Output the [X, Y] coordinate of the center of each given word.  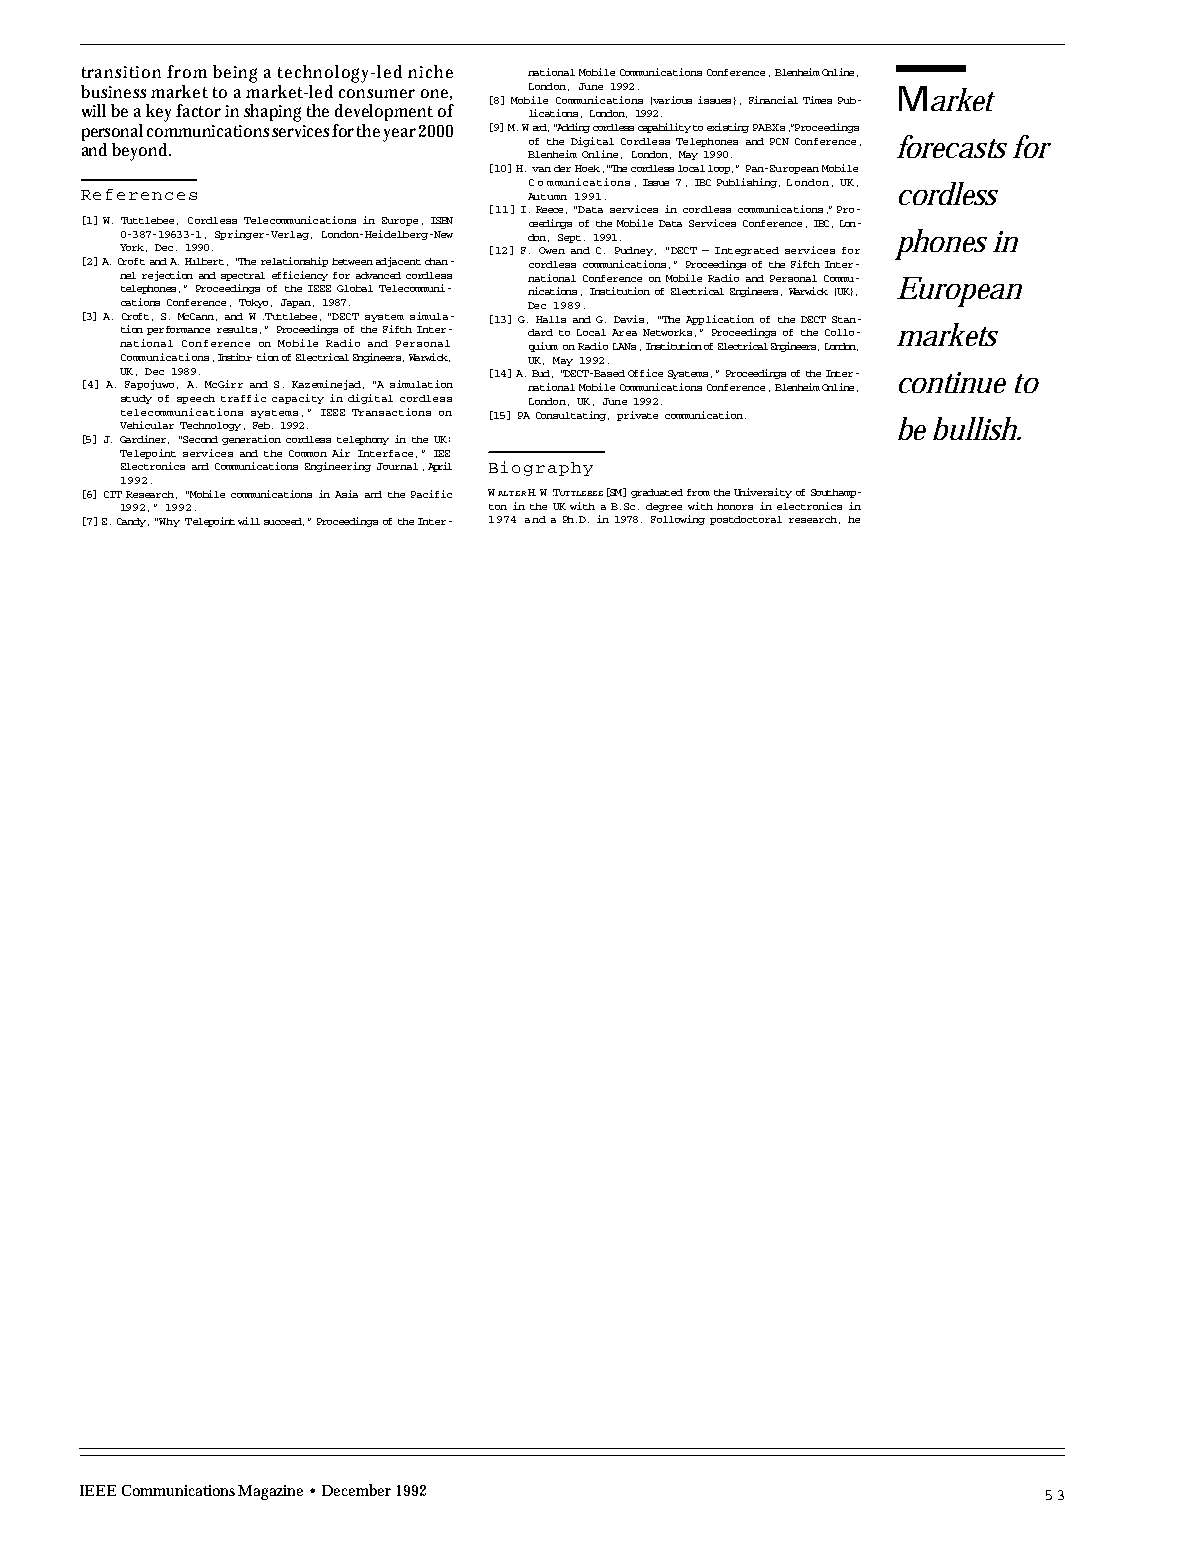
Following [678, 520]
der [562, 168]
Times [817, 100]
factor [198, 110]
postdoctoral [746, 520]
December [356, 1490]
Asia [346, 494]
